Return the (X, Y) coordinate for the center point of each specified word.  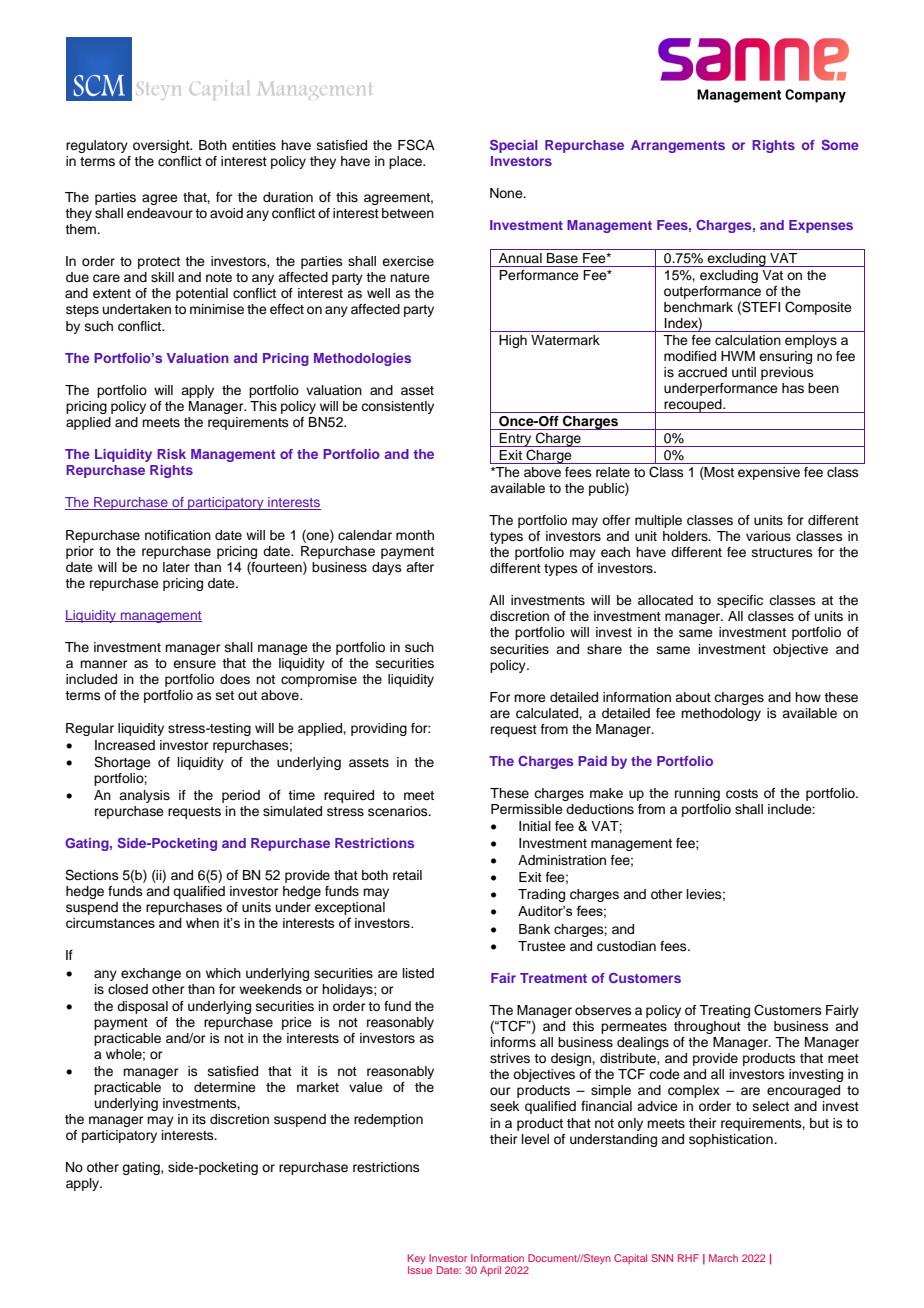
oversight (162, 146)
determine (225, 1087)
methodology (721, 714)
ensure (194, 664)
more (530, 698)
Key (417, 1259)
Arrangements (678, 146)
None (507, 193)
